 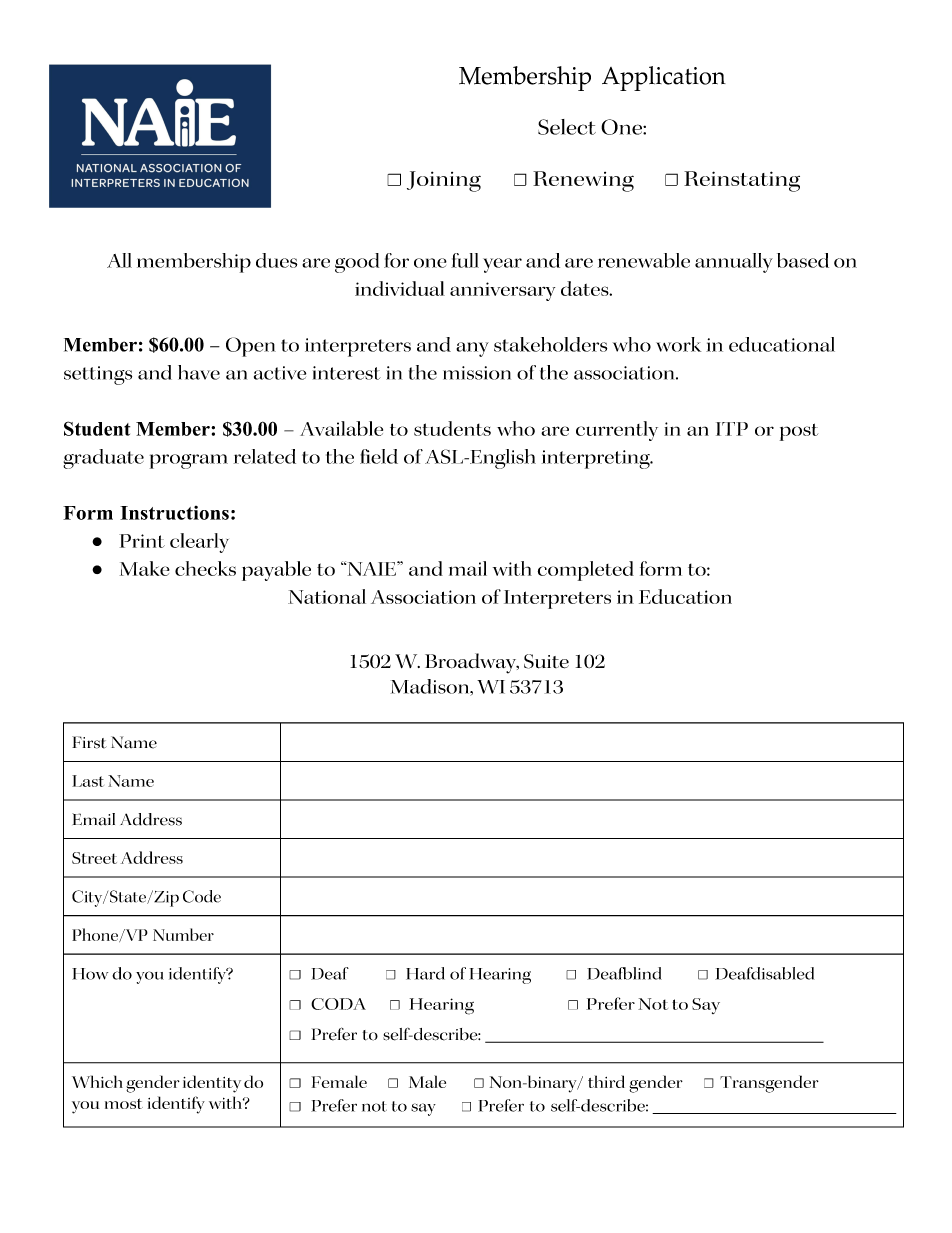 I want to click on Application, so click(x=664, y=78).
